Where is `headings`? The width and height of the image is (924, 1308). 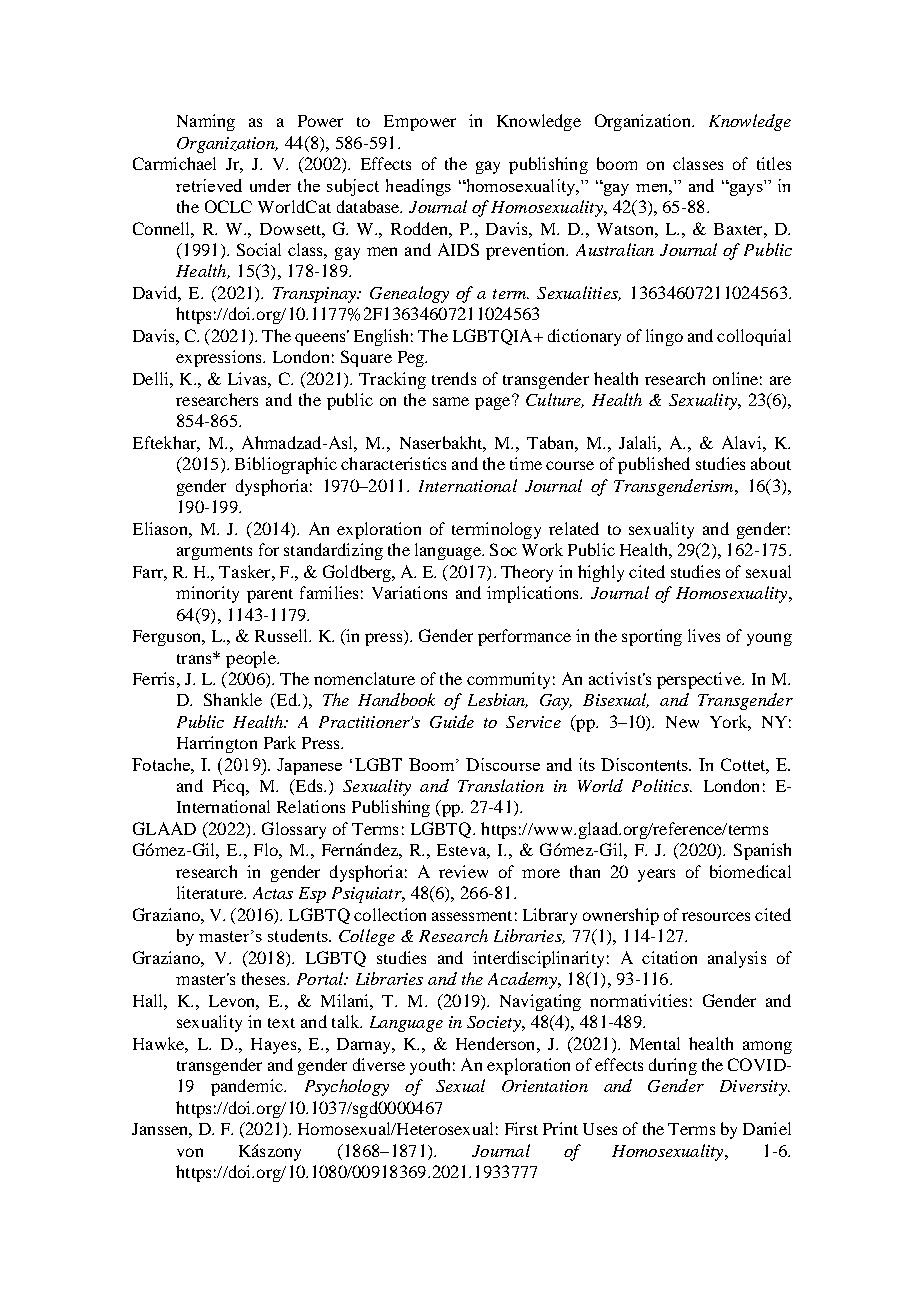 headings is located at coordinates (418, 187).
